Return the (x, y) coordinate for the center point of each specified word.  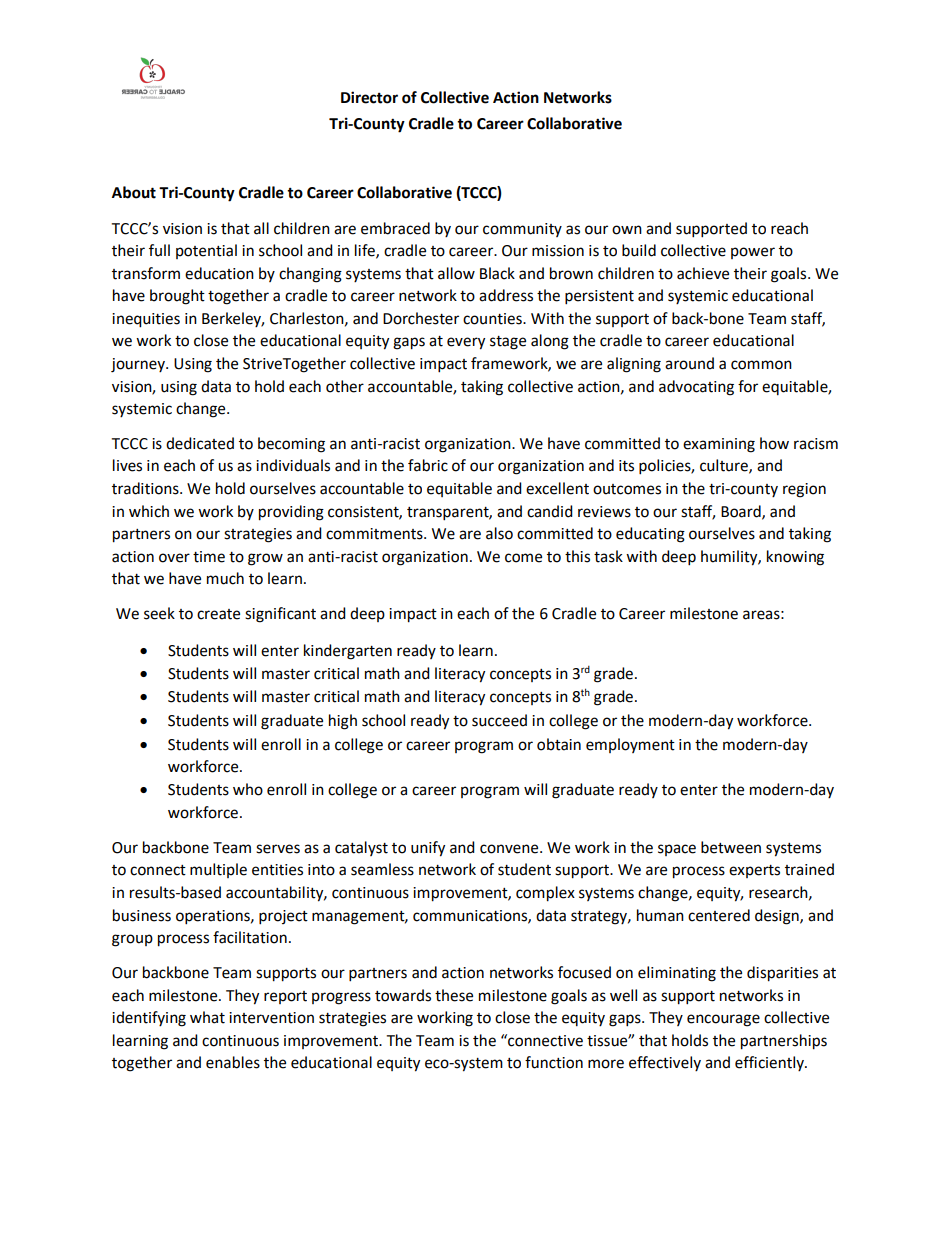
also (499, 533)
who (248, 789)
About (134, 192)
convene (510, 849)
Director (369, 97)
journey (139, 365)
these (454, 995)
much (225, 578)
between (731, 847)
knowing (795, 558)
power (753, 253)
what (207, 1017)
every (466, 343)
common (761, 365)
